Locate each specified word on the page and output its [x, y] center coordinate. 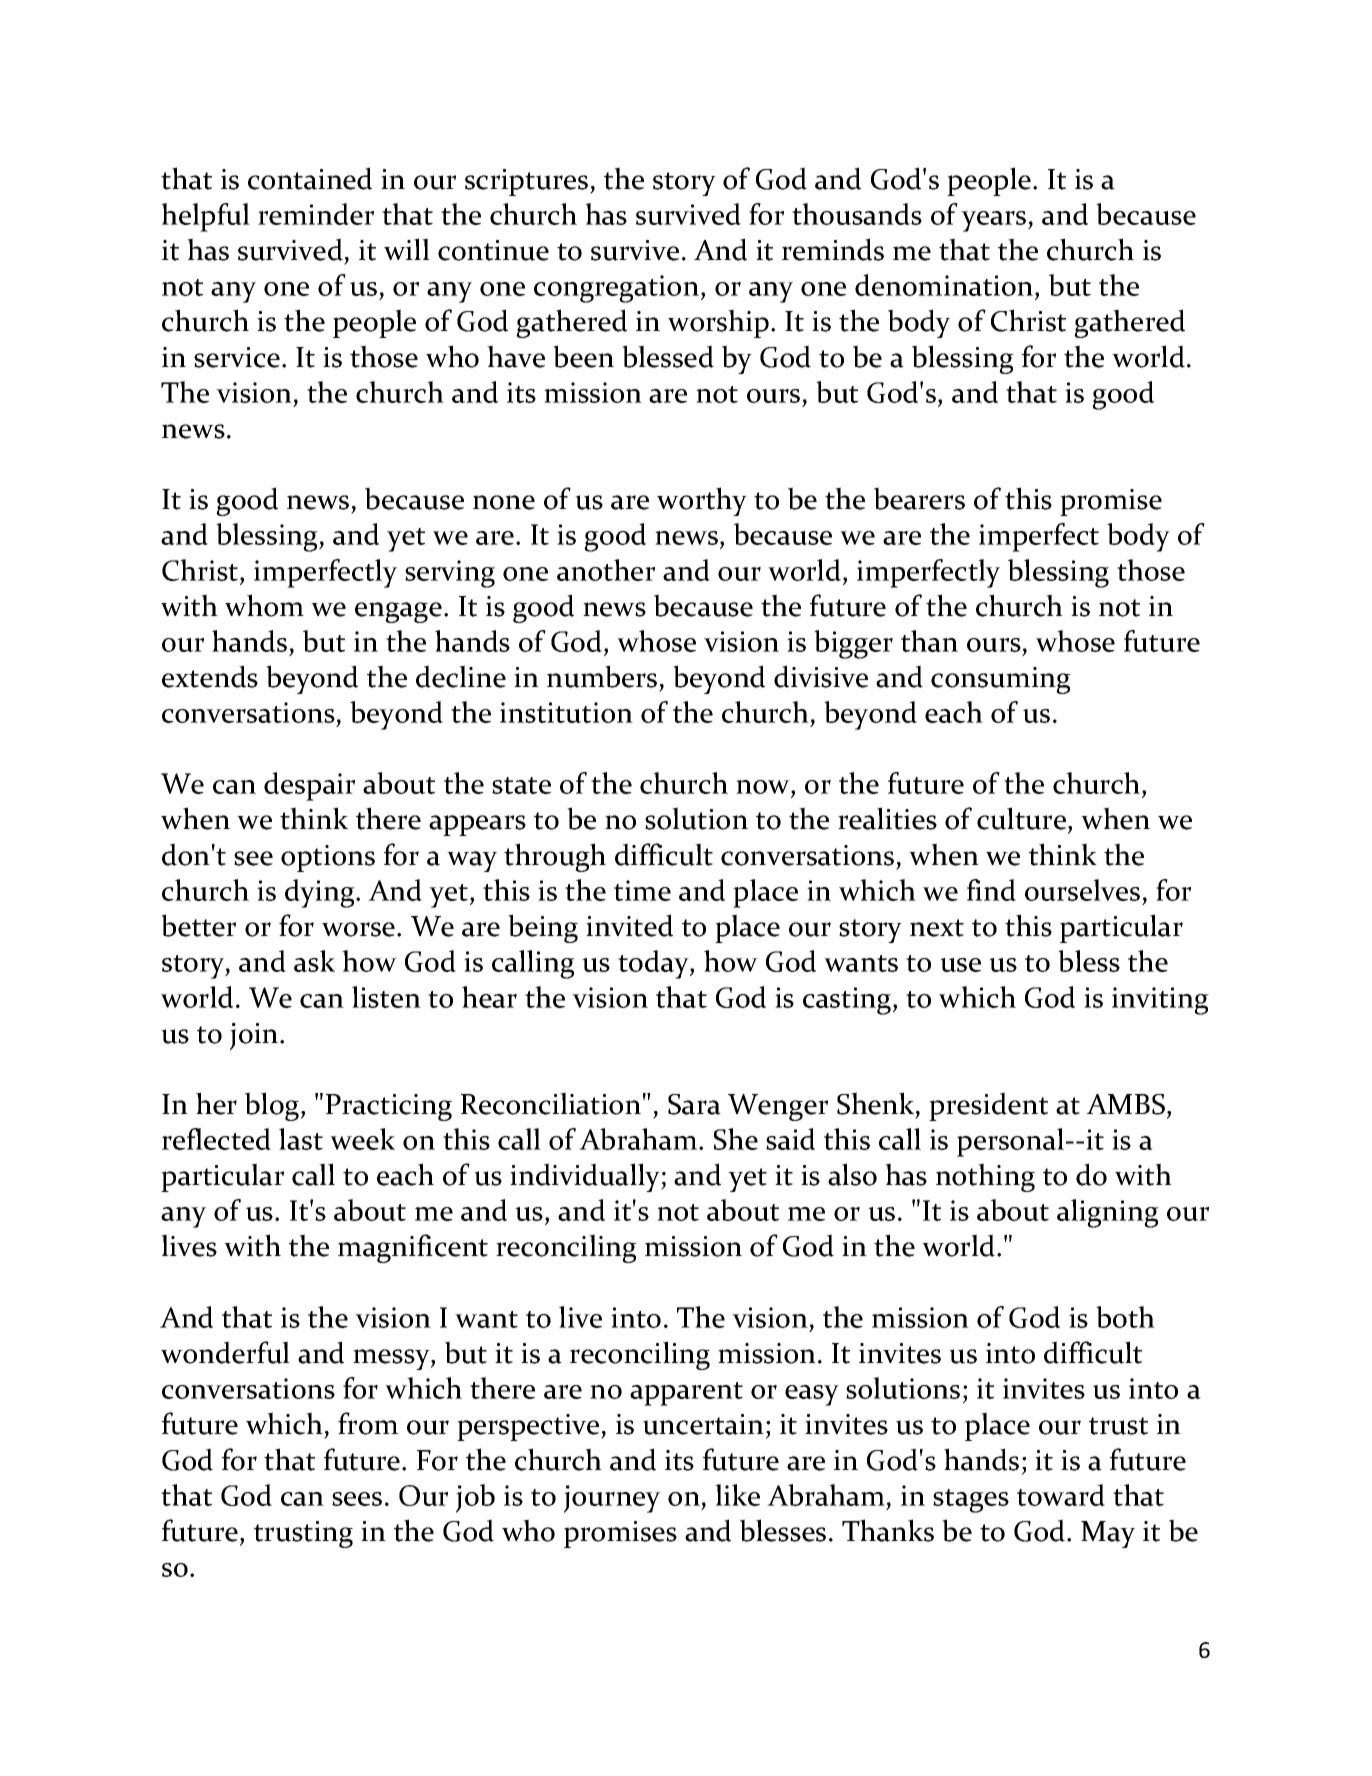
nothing [985, 1177]
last [301, 1139]
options [328, 858]
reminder [316, 214]
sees [357, 1499]
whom [264, 605]
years [995, 221]
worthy [702, 501]
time [642, 890]
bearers [919, 498]
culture [1021, 818]
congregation [616, 289]
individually [586, 1177]
